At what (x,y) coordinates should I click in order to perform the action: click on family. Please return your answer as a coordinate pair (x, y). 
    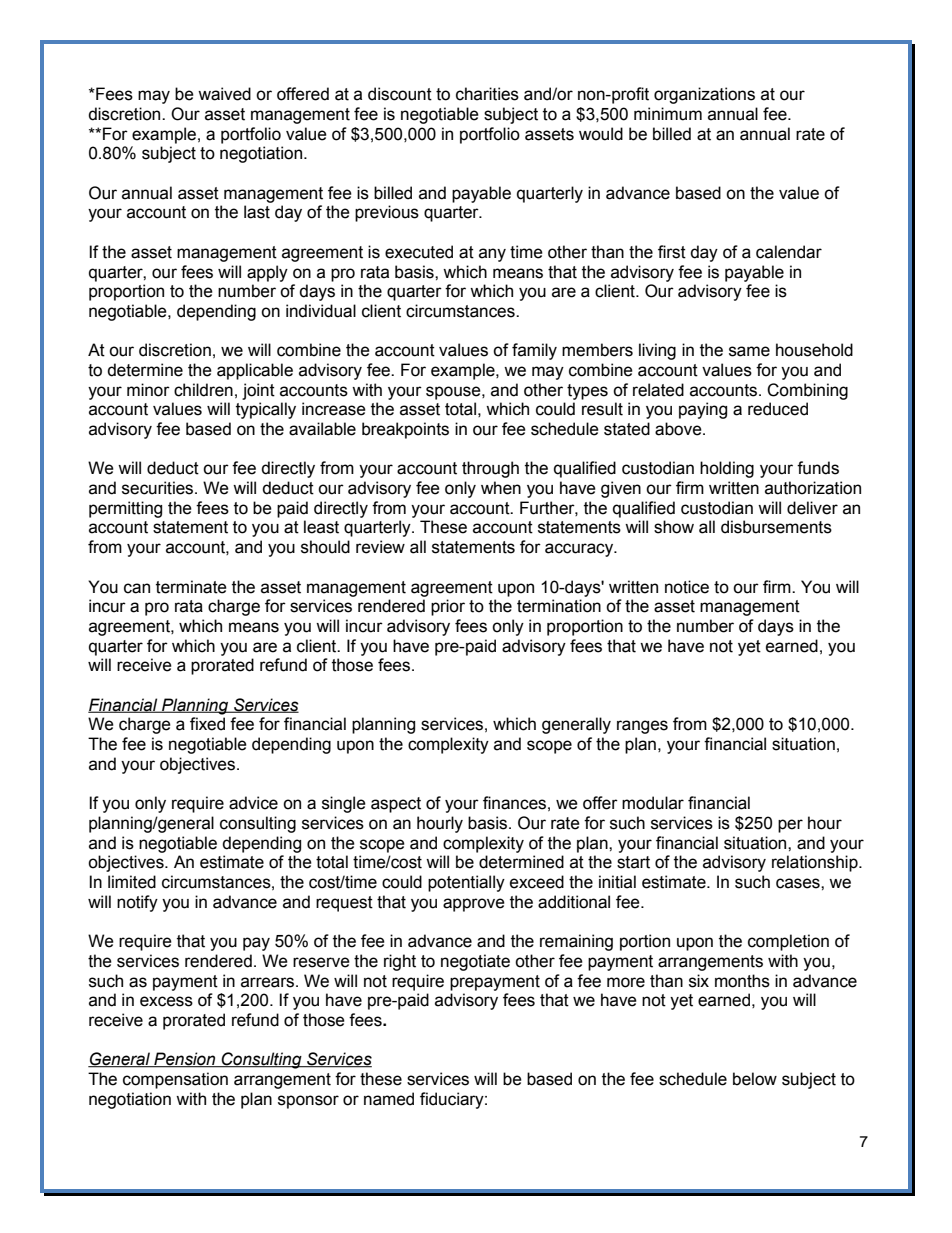
    Looking at the image, I should click on (534, 351).
